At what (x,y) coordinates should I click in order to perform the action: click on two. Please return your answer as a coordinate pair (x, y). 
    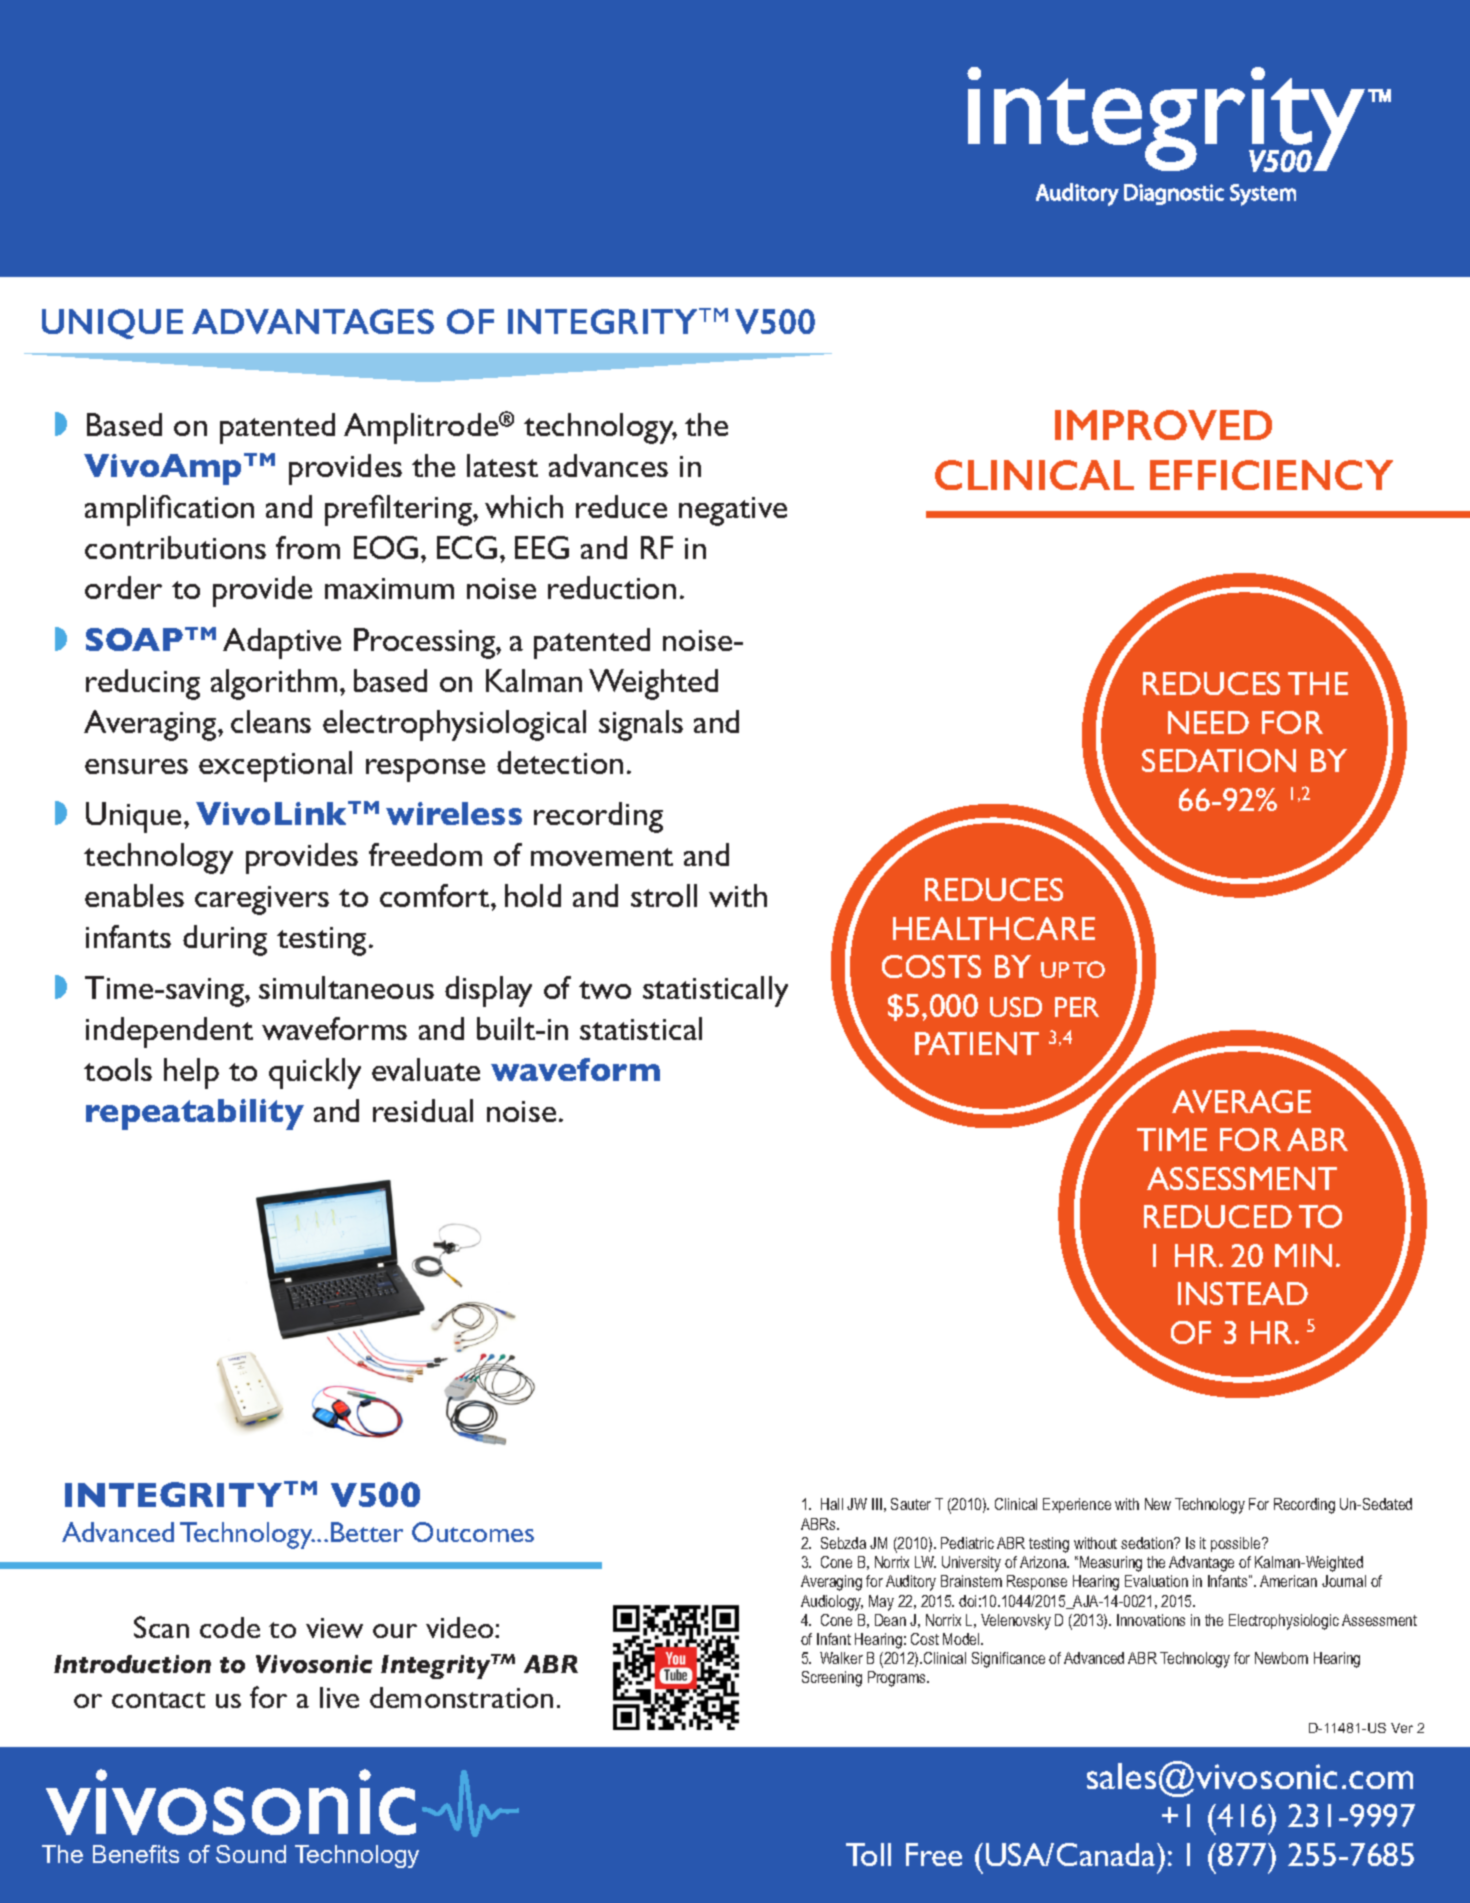
    Looking at the image, I should click on (605, 990).
